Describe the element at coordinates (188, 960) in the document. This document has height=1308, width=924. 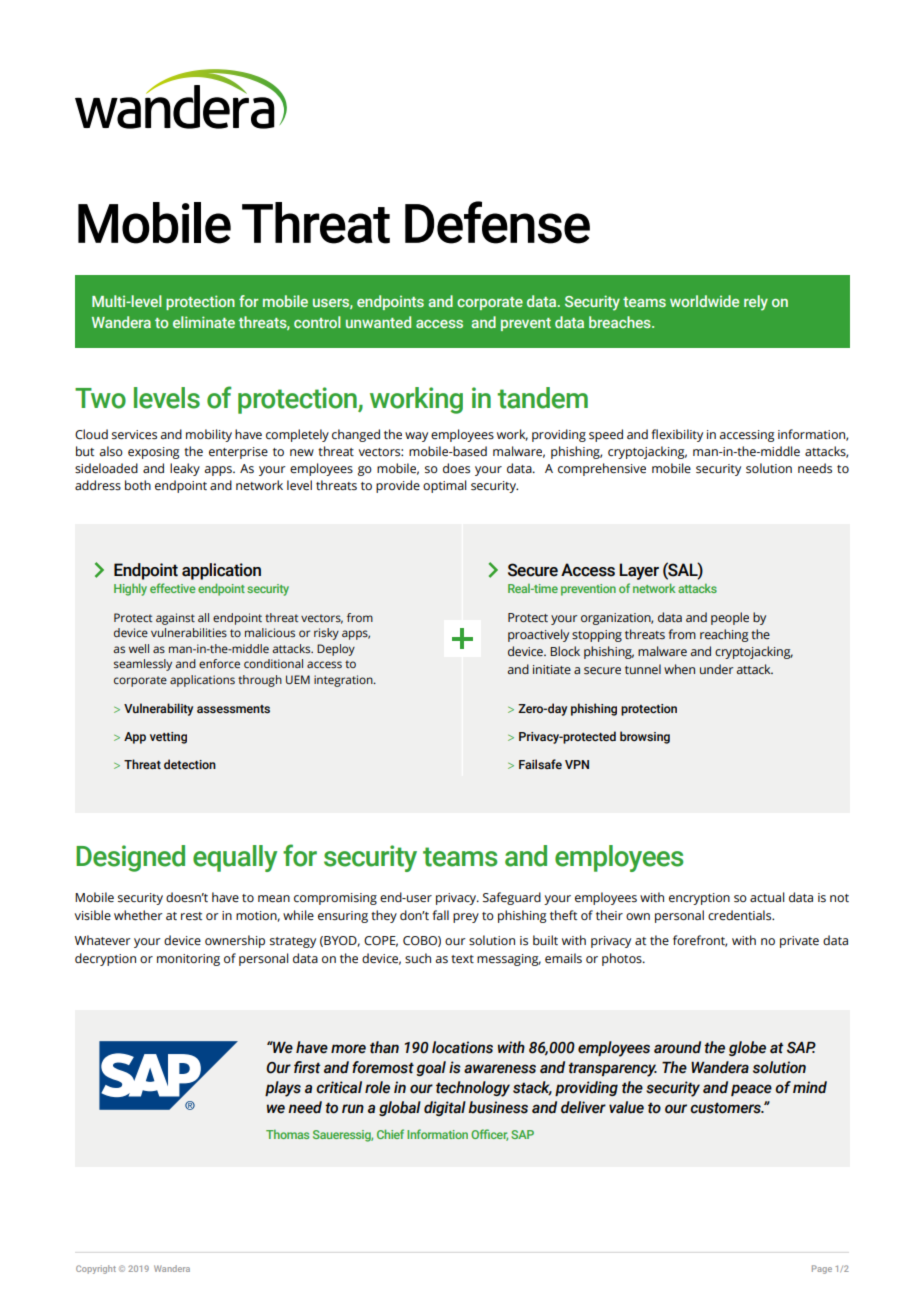
I see `monitoring` at that location.
